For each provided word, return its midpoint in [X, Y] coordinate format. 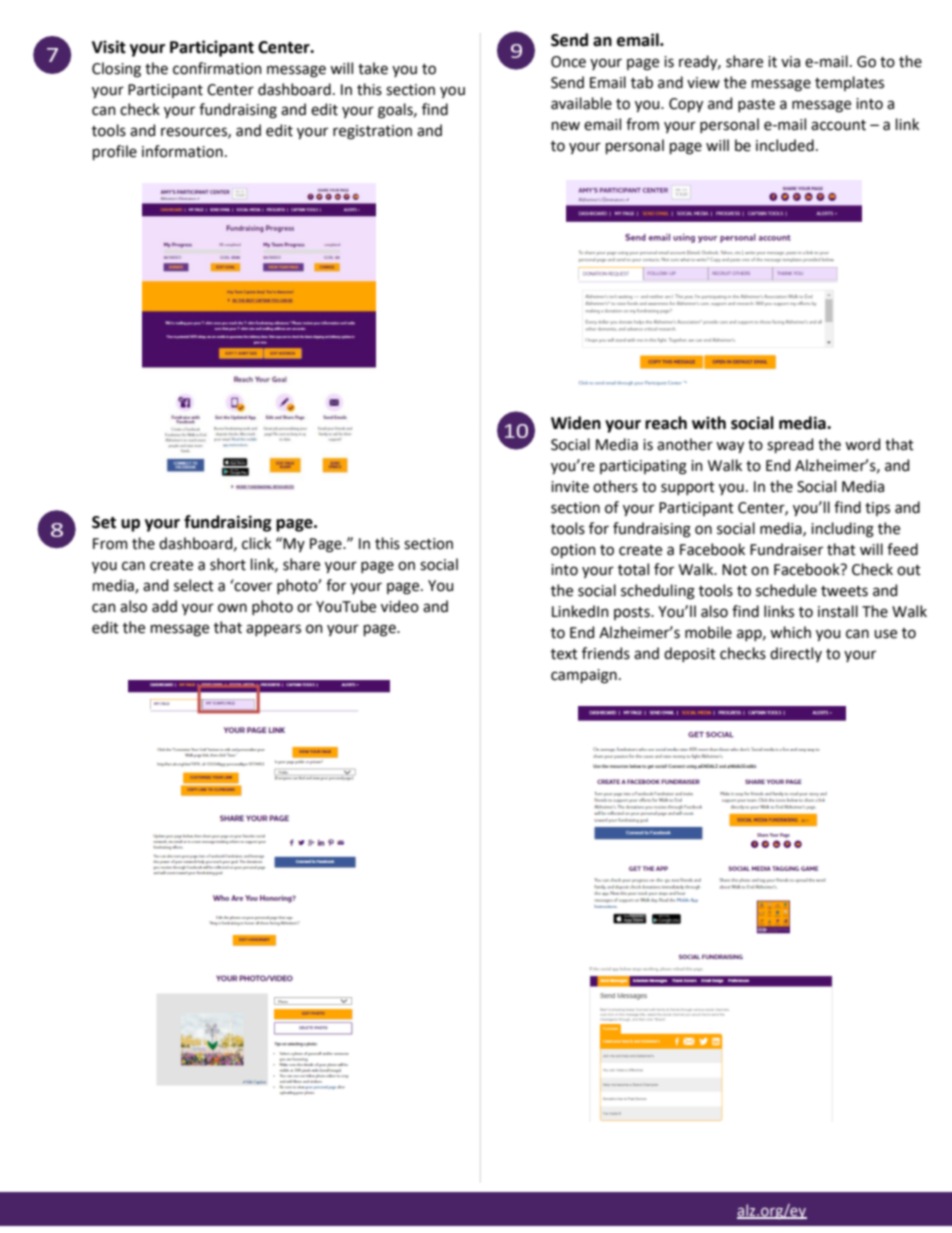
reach [666, 423]
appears [273, 630]
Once [568, 62]
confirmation [217, 68]
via [790, 62]
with [709, 423]
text [564, 654]
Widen [576, 423]
